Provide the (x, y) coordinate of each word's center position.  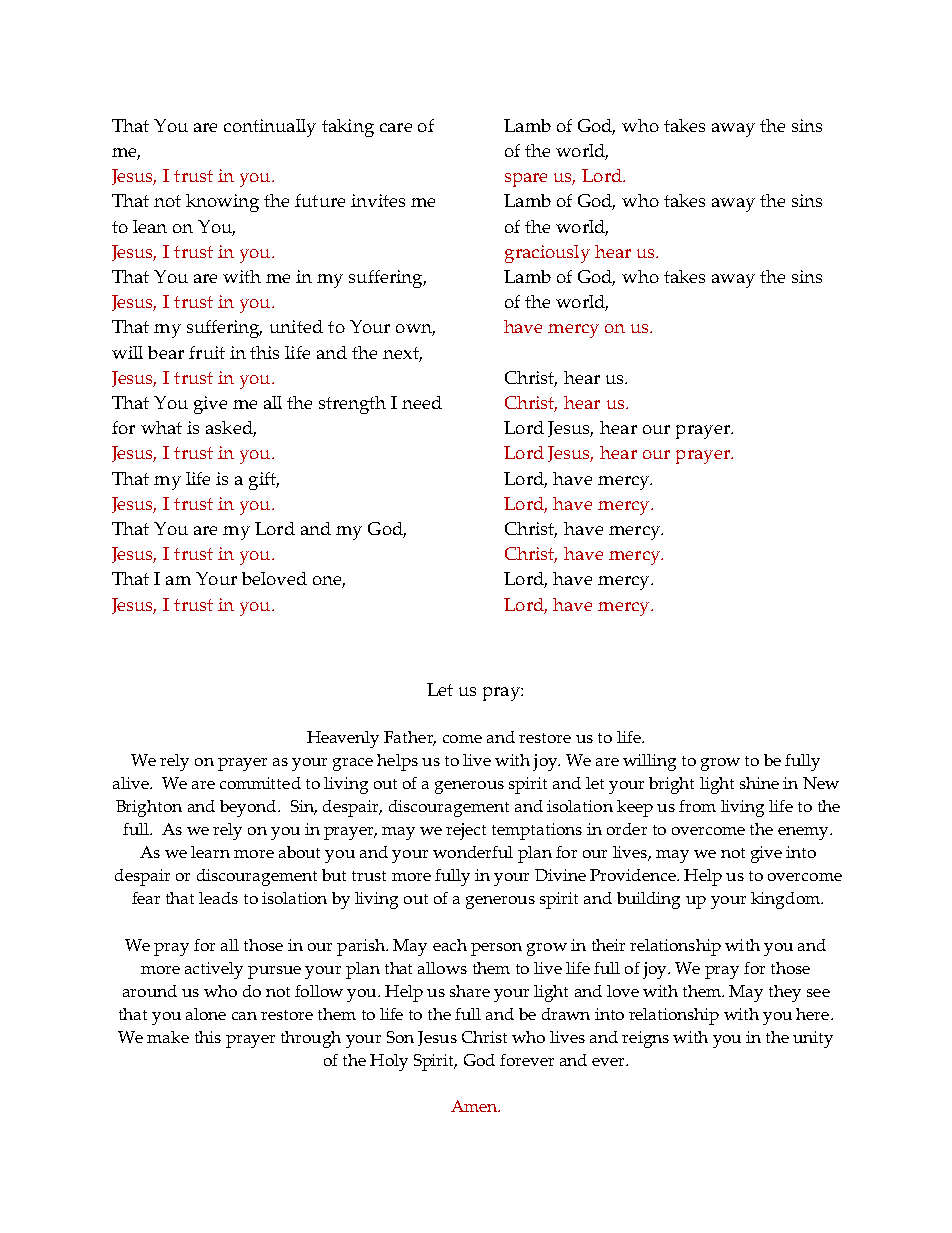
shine (759, 783)
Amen (475, 1106)
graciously (547, 254)
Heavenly (343, 739)
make (168, 1037)
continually (270, 128)
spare (526, 180)
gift (264, 481)
